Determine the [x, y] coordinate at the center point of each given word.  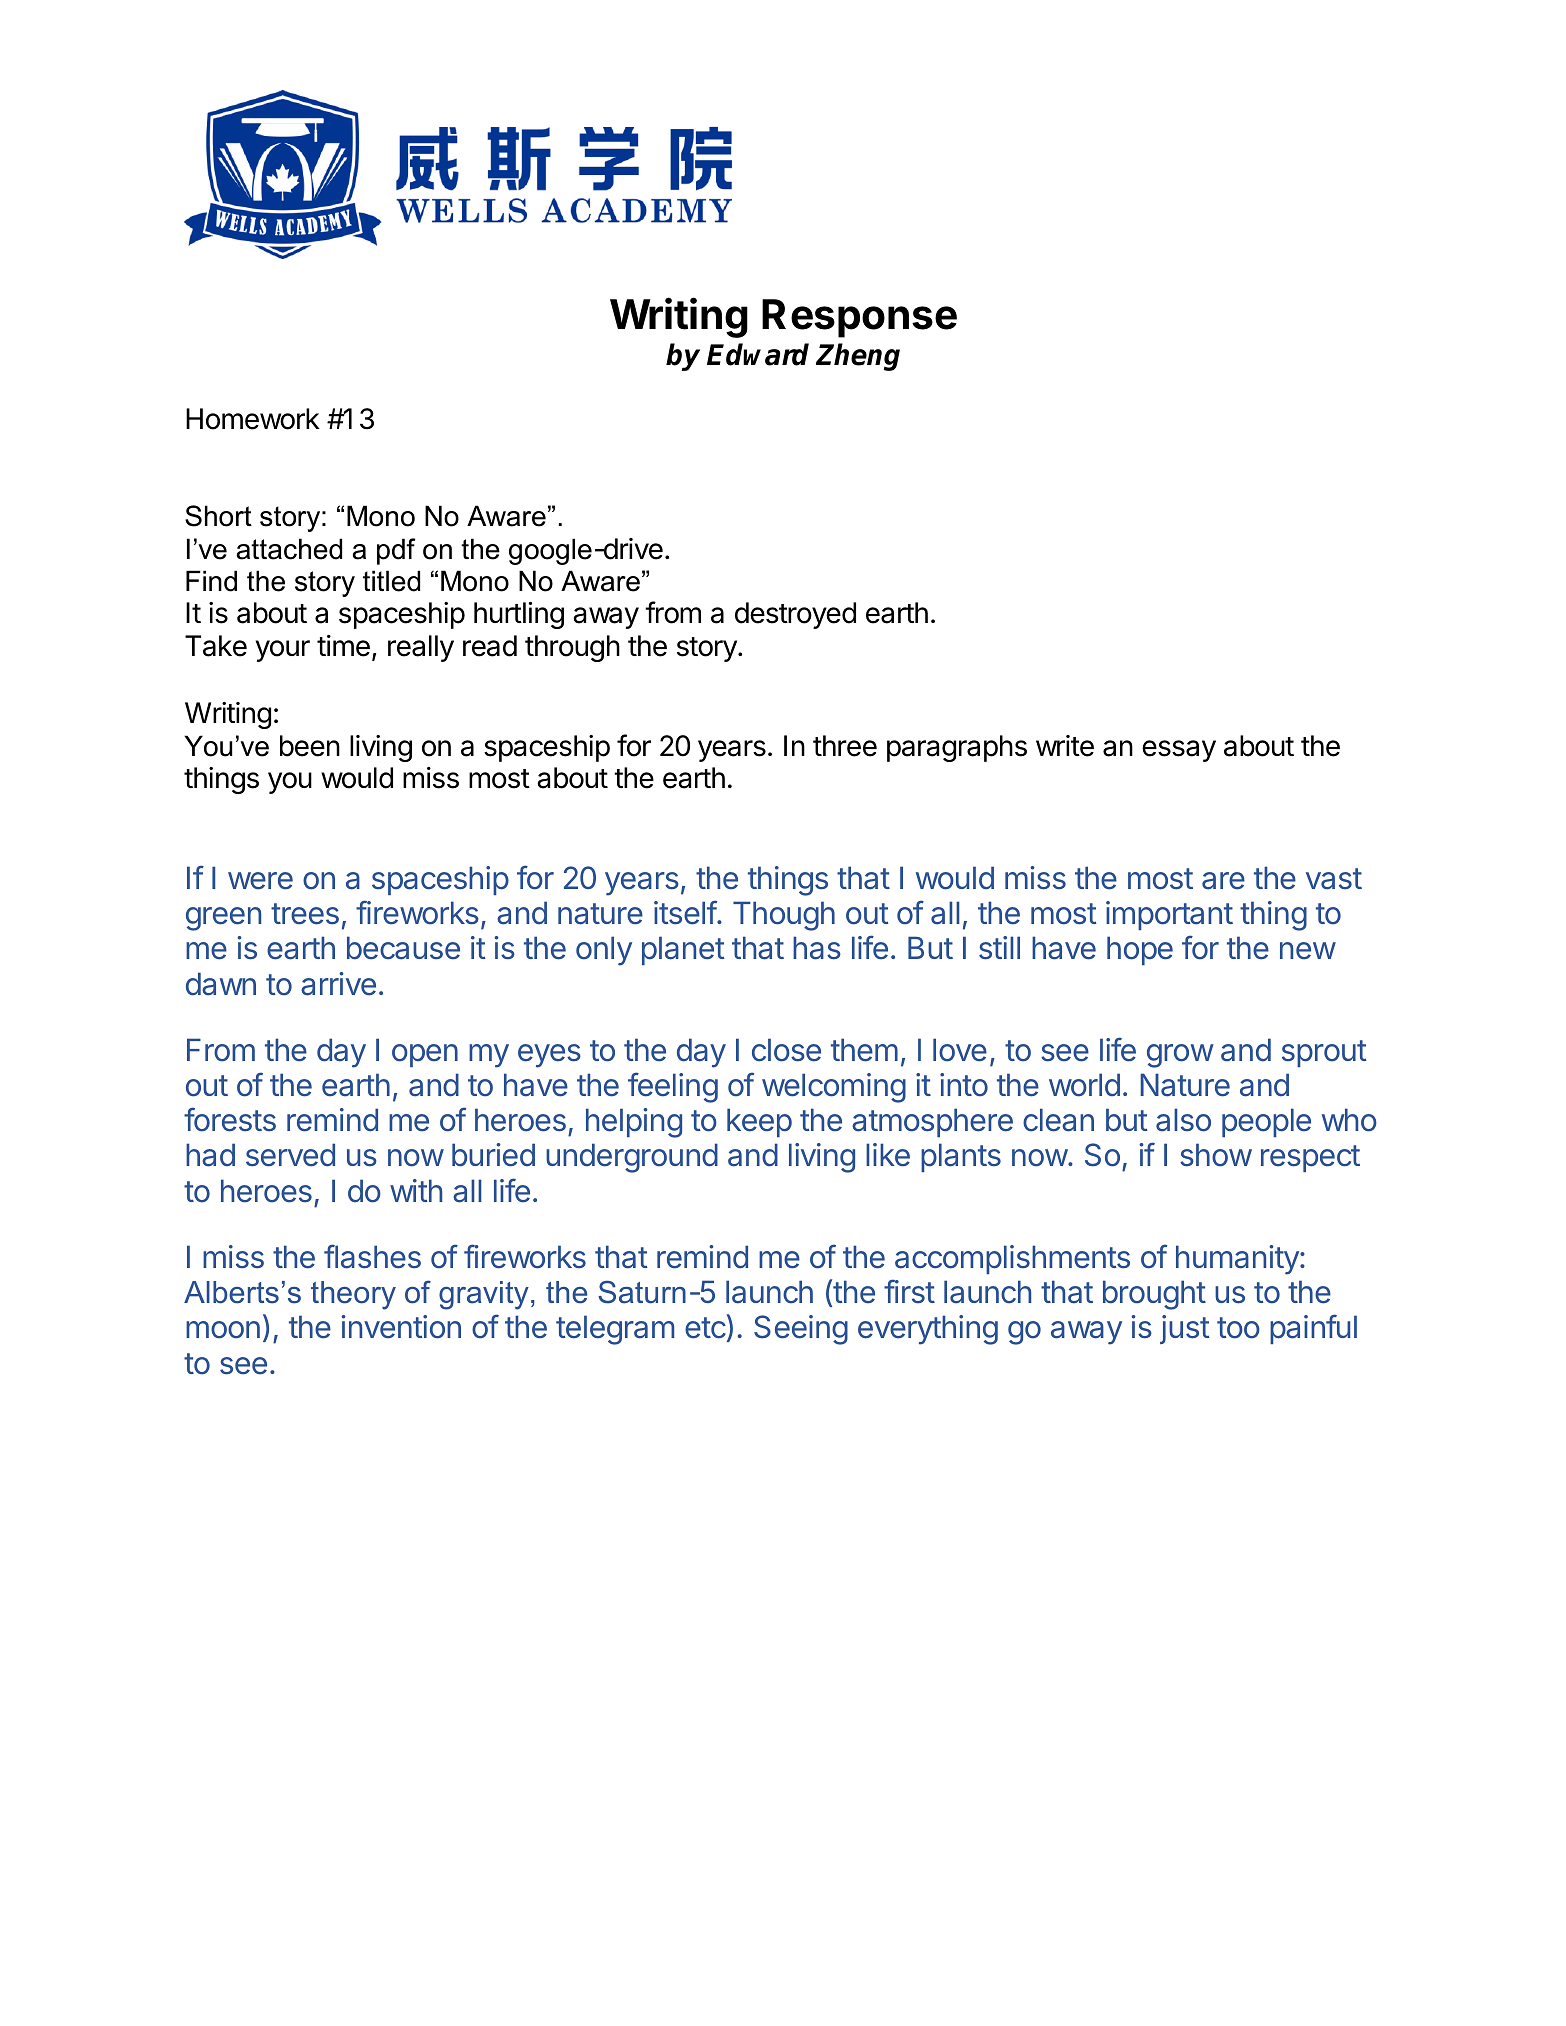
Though [784, 916]
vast [1334, 879]
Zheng [858, 357]
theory [353, 1295]
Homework [253, 419]
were [260, 881]
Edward [758, 354]
